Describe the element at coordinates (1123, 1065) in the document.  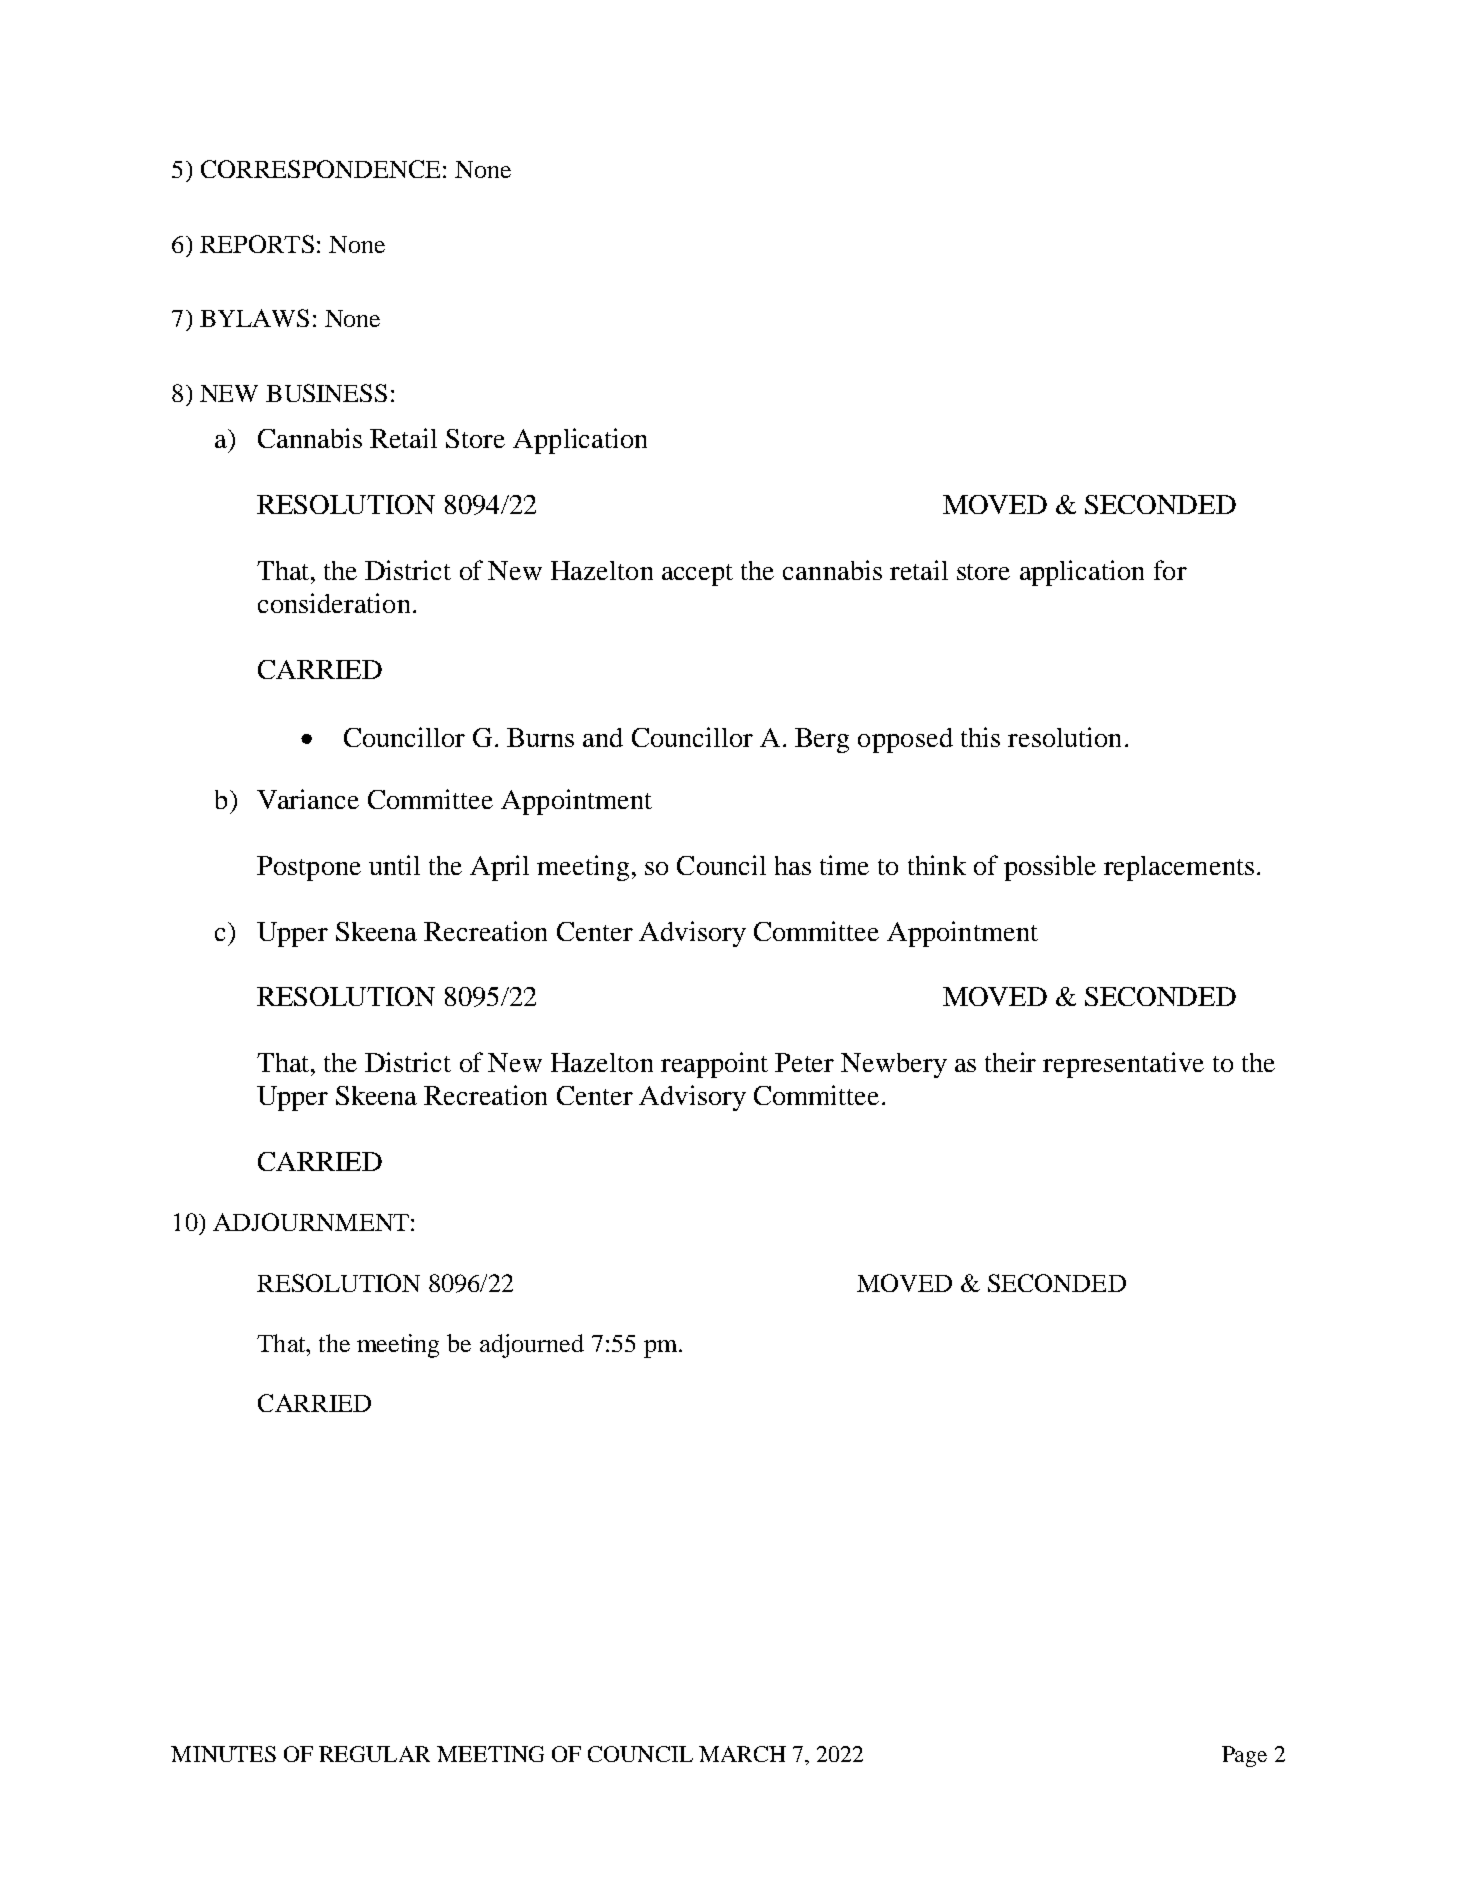
I see `representative` at that location.
